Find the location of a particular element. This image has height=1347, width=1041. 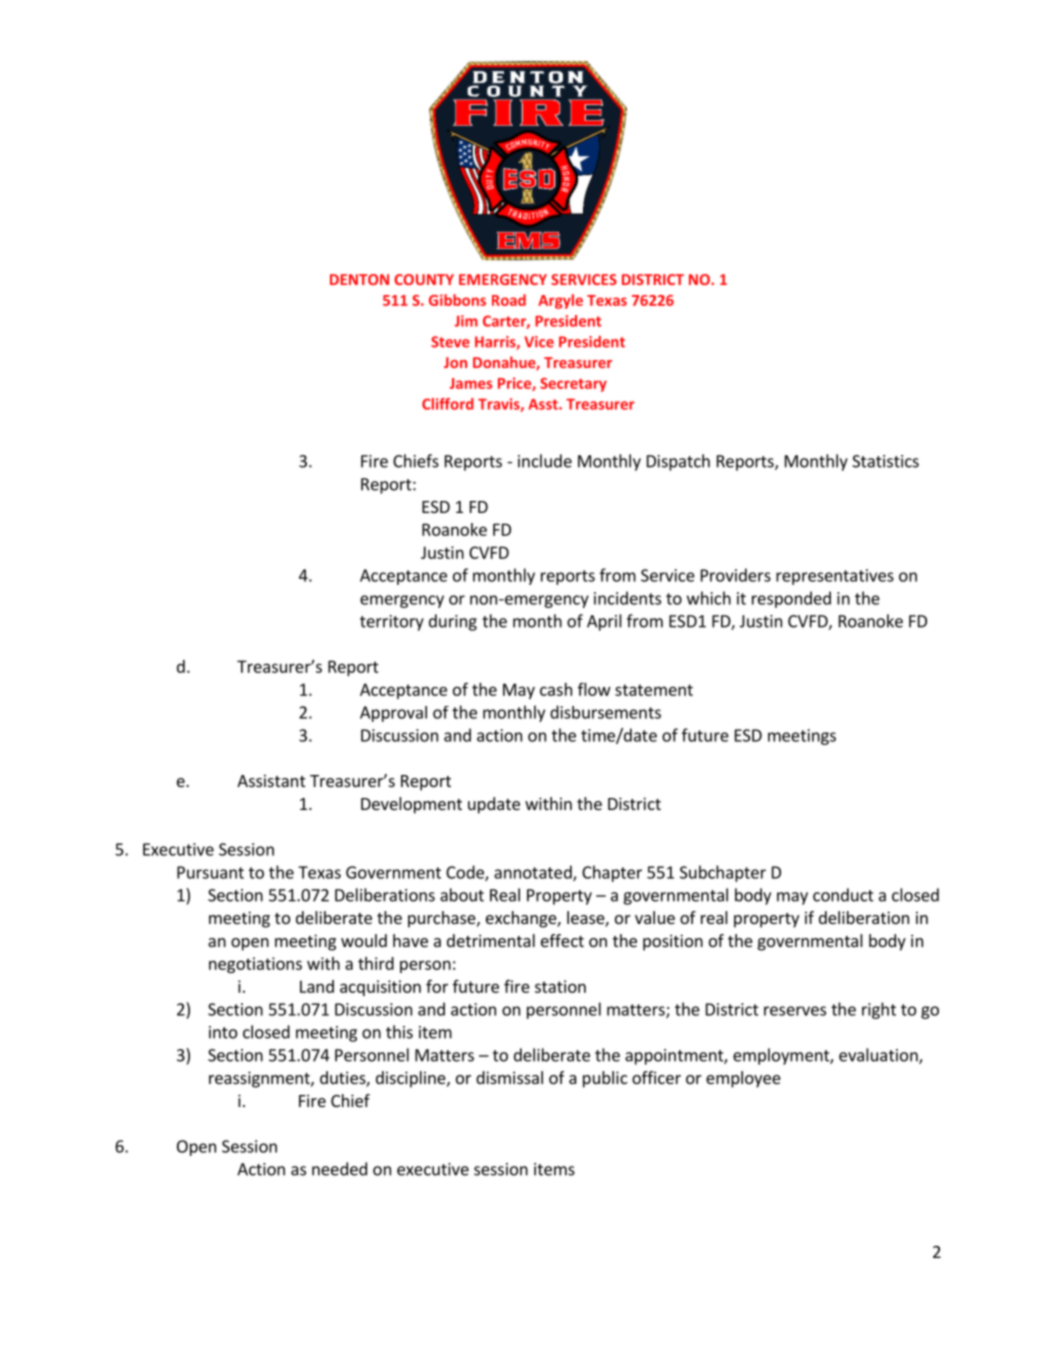

include is located at coordinates (545, 461).
